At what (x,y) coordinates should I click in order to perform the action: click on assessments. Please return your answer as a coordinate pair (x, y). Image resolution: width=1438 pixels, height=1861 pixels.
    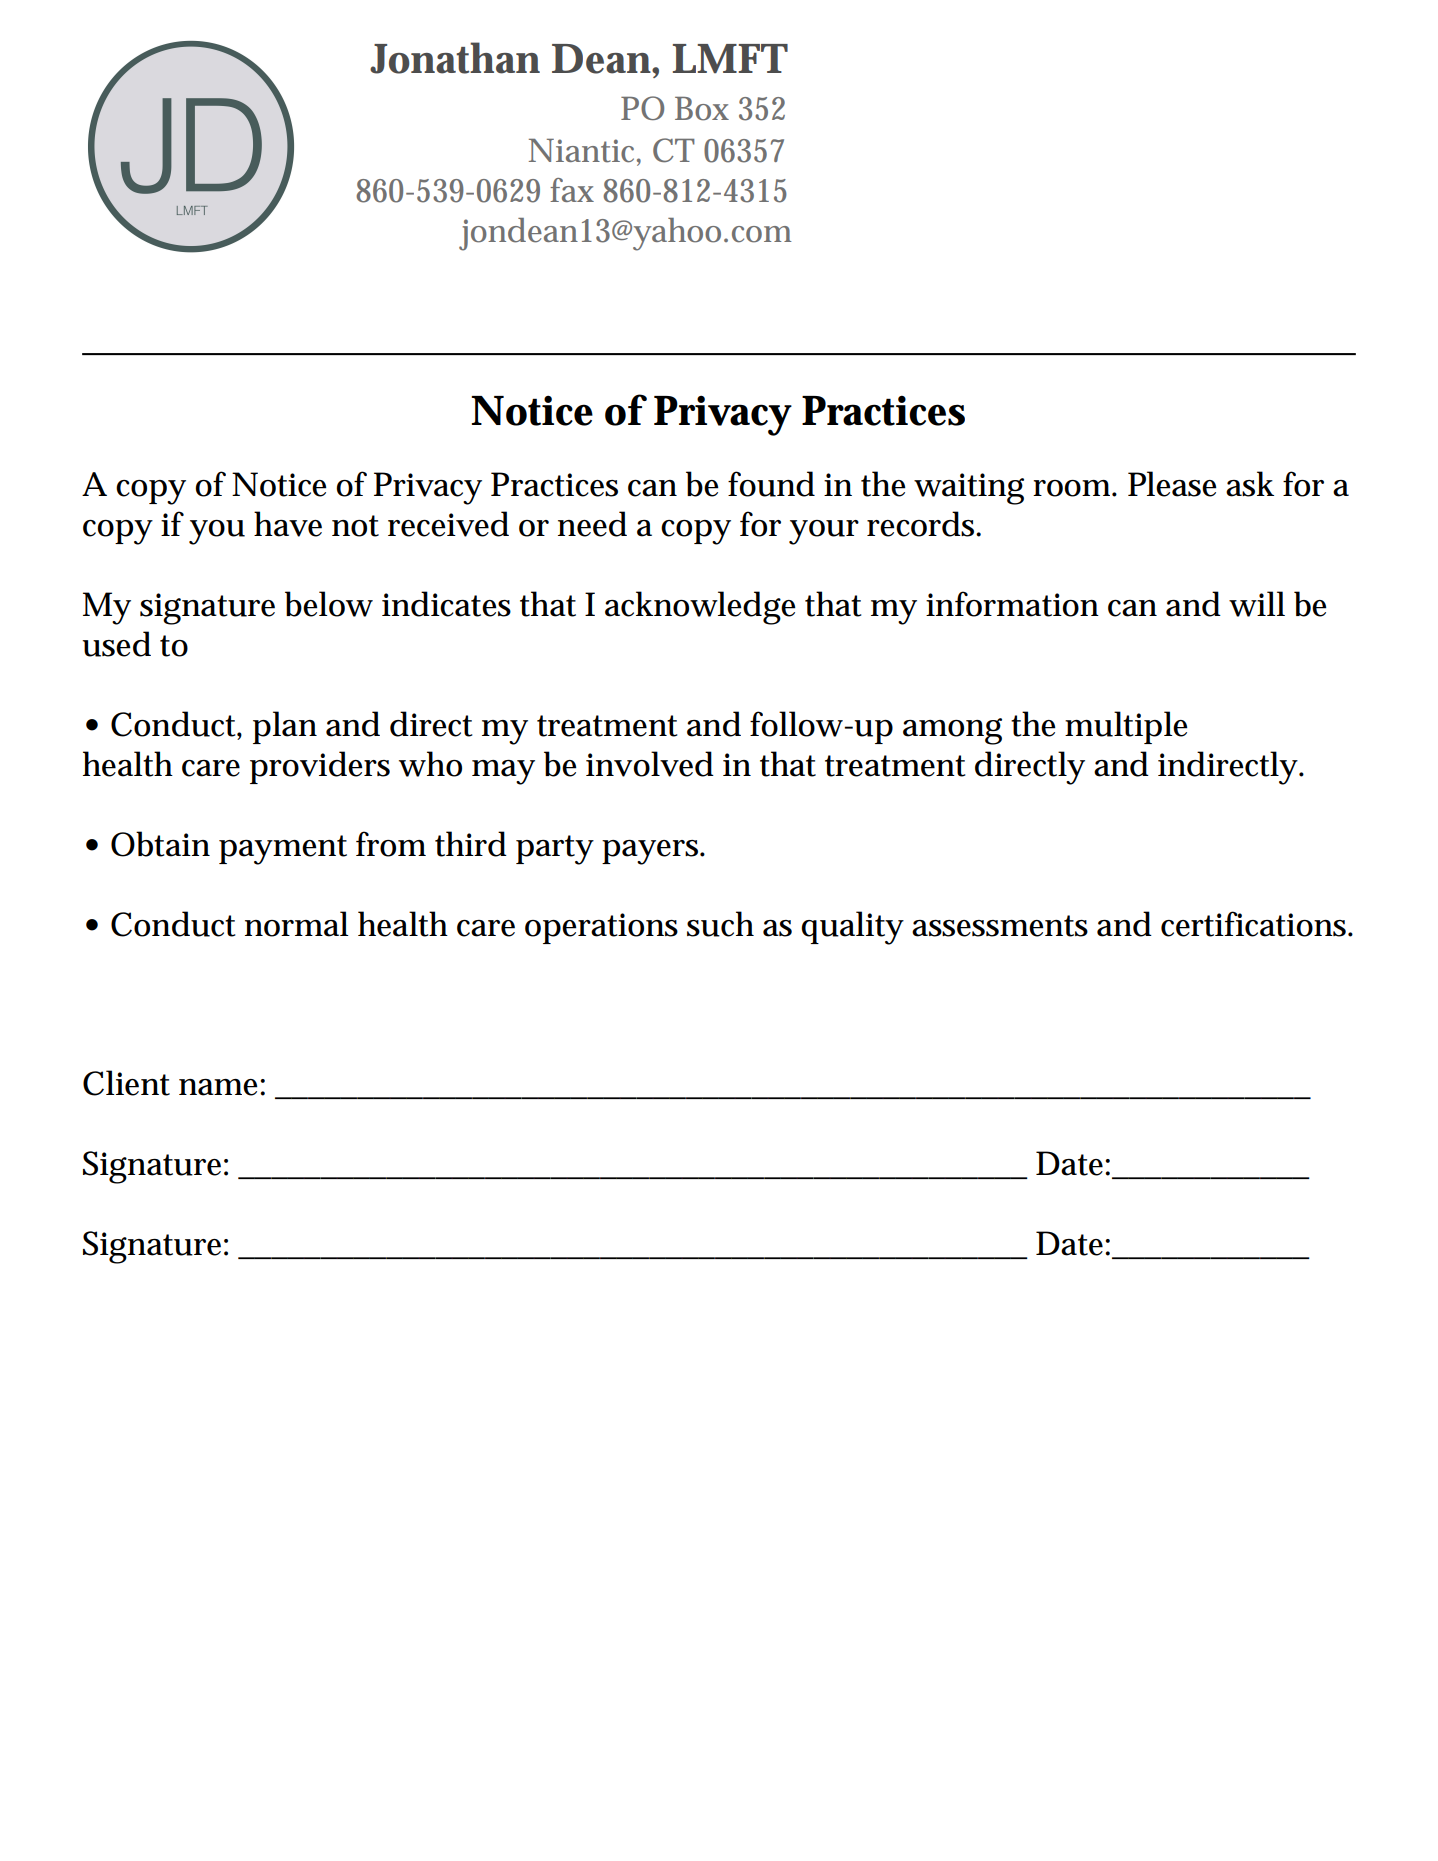
    Looking at the image, I should click on (1000, 926).
